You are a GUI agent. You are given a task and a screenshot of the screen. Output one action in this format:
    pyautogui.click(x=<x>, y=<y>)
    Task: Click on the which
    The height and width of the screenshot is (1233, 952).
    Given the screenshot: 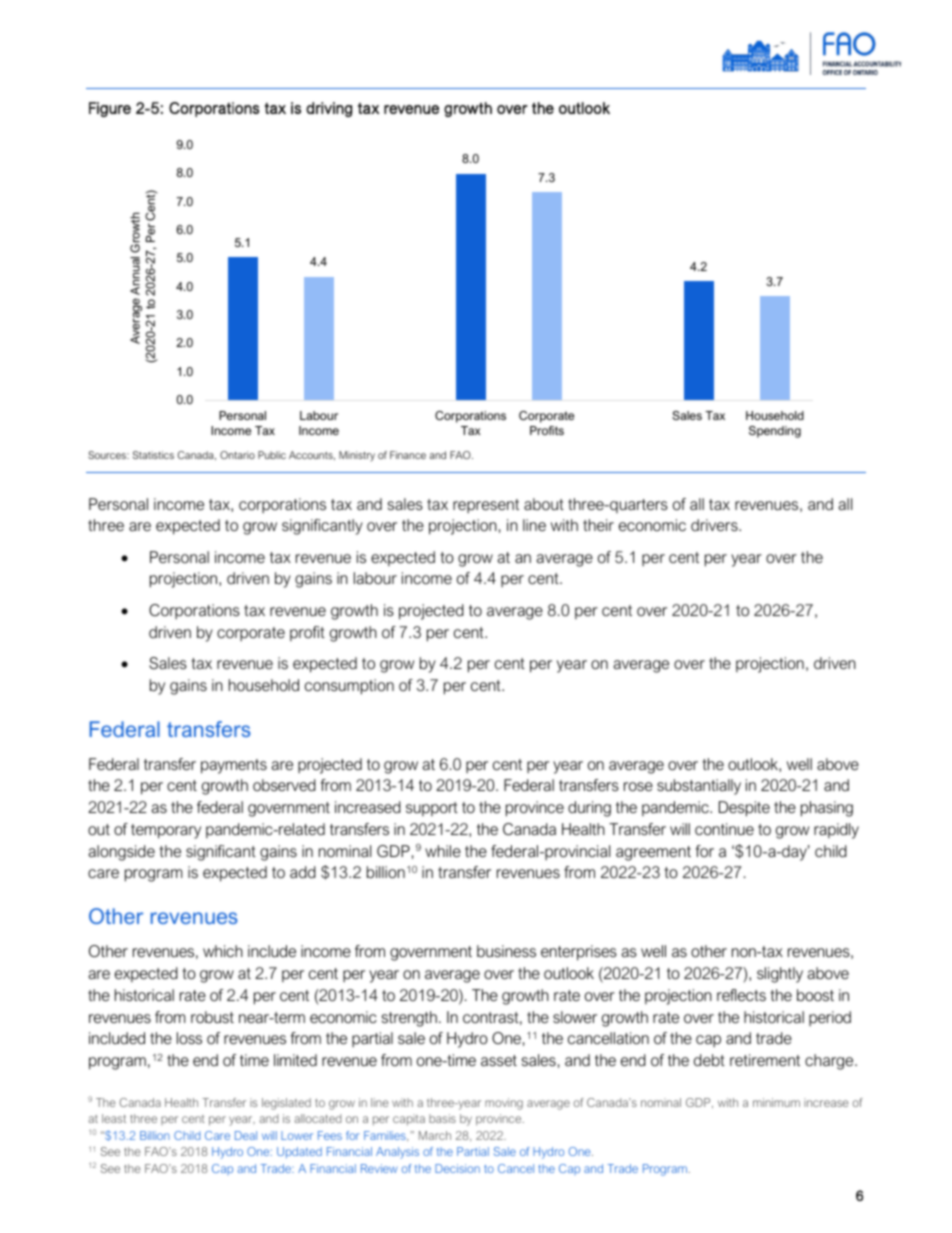 What is the action you would take?
    pyautogui.click(x=223, y=951)
